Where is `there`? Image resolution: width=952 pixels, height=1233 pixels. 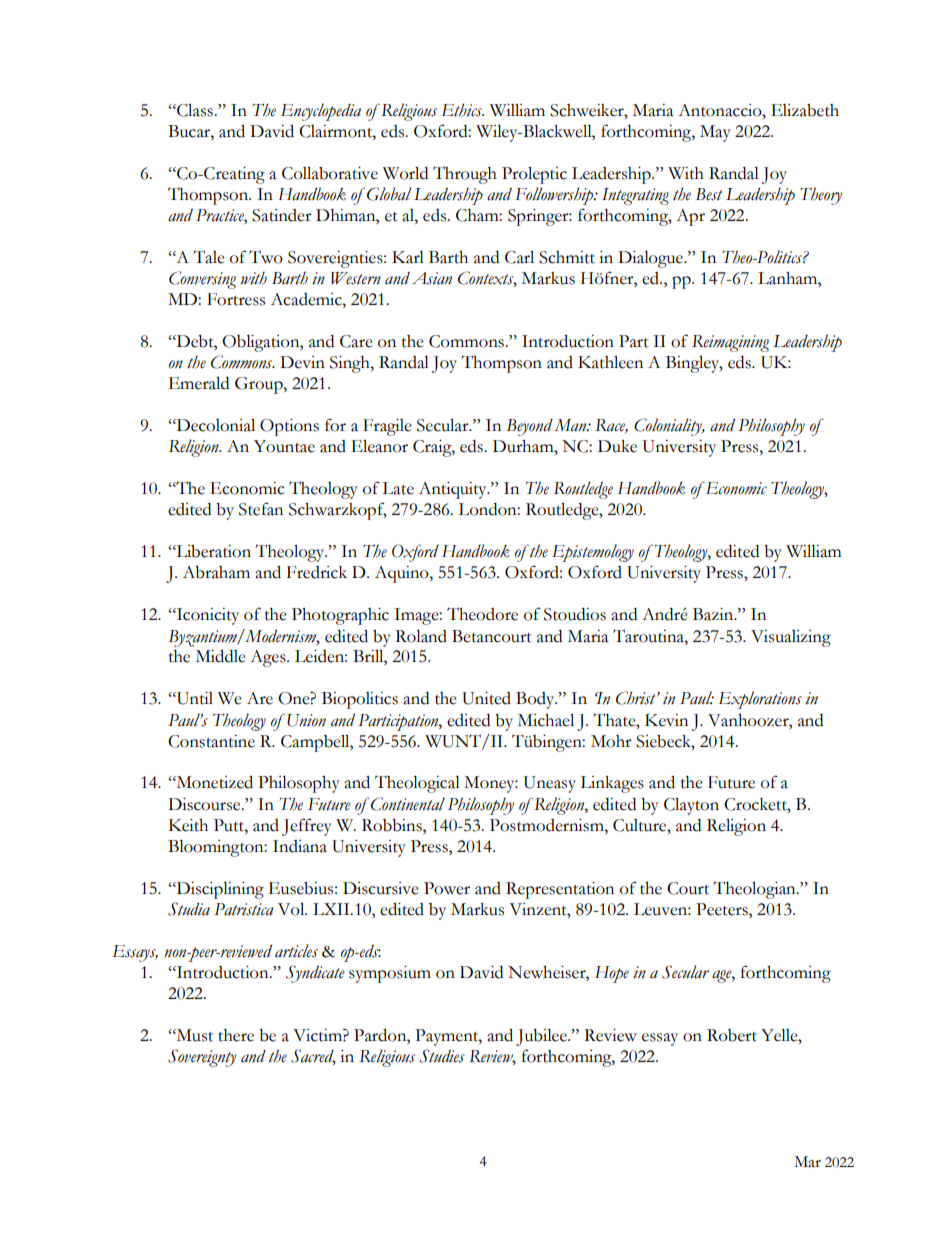
there is located at coordinates (236, 1035).
